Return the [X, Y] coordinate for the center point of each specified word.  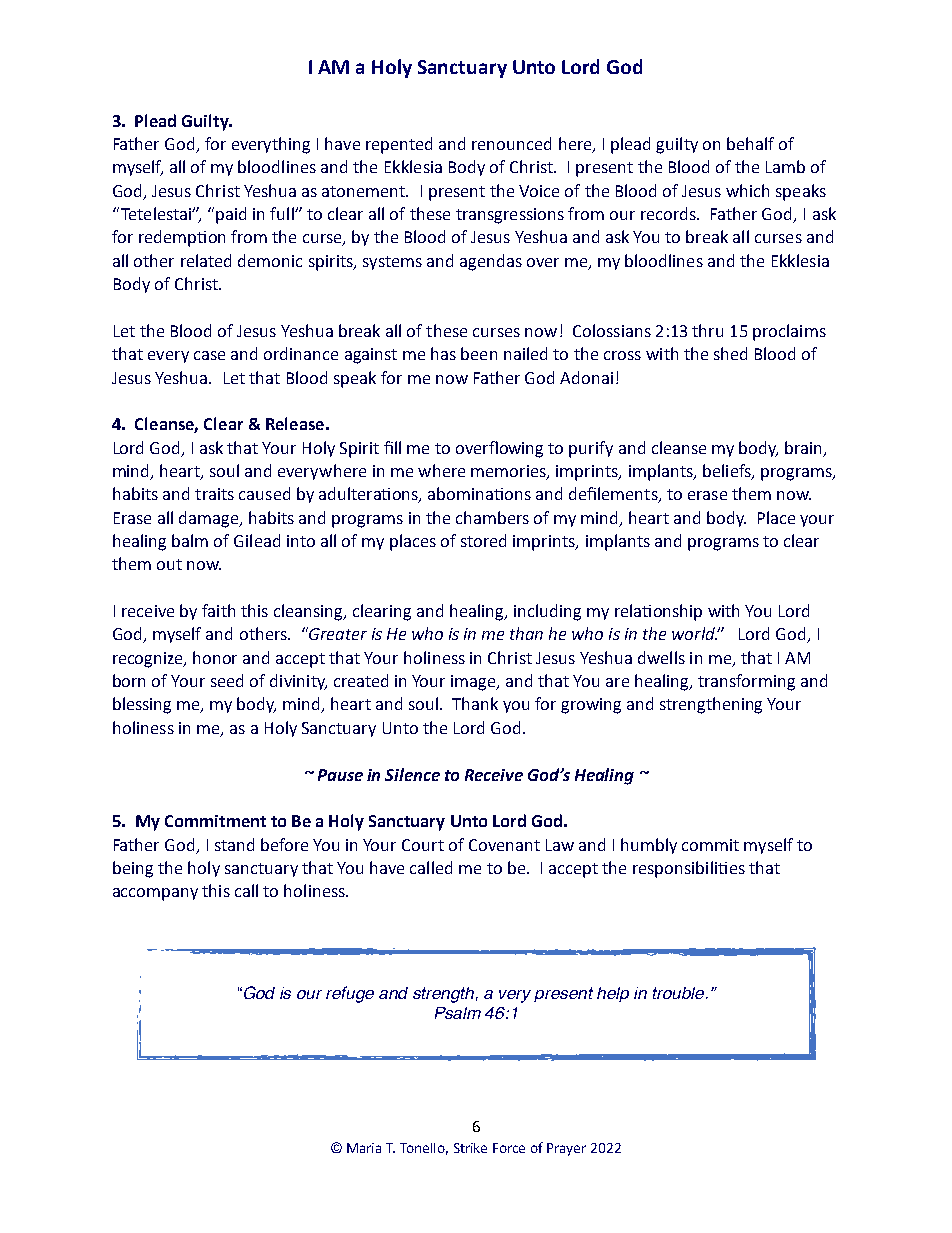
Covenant [504, 845]
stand [234, 844]
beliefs [728, 472]
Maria [364, 1148]
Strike [470, 1148]
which [747, 190]
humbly [649, 846]
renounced [511, 143]
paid [231, 215]
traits [214, 494]
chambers [492, 517]
